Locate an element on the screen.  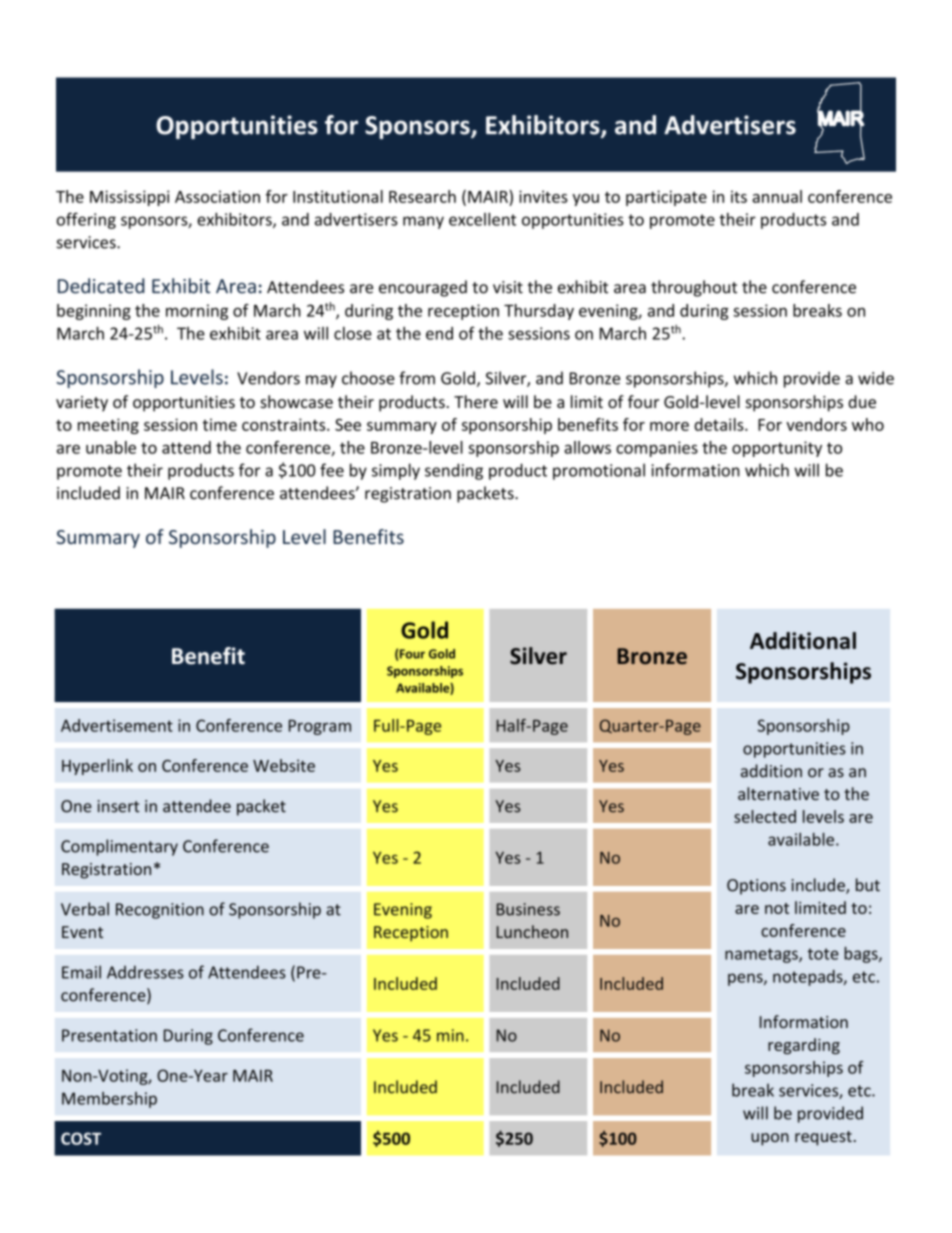
Options is located at coordinates (756, 887).
